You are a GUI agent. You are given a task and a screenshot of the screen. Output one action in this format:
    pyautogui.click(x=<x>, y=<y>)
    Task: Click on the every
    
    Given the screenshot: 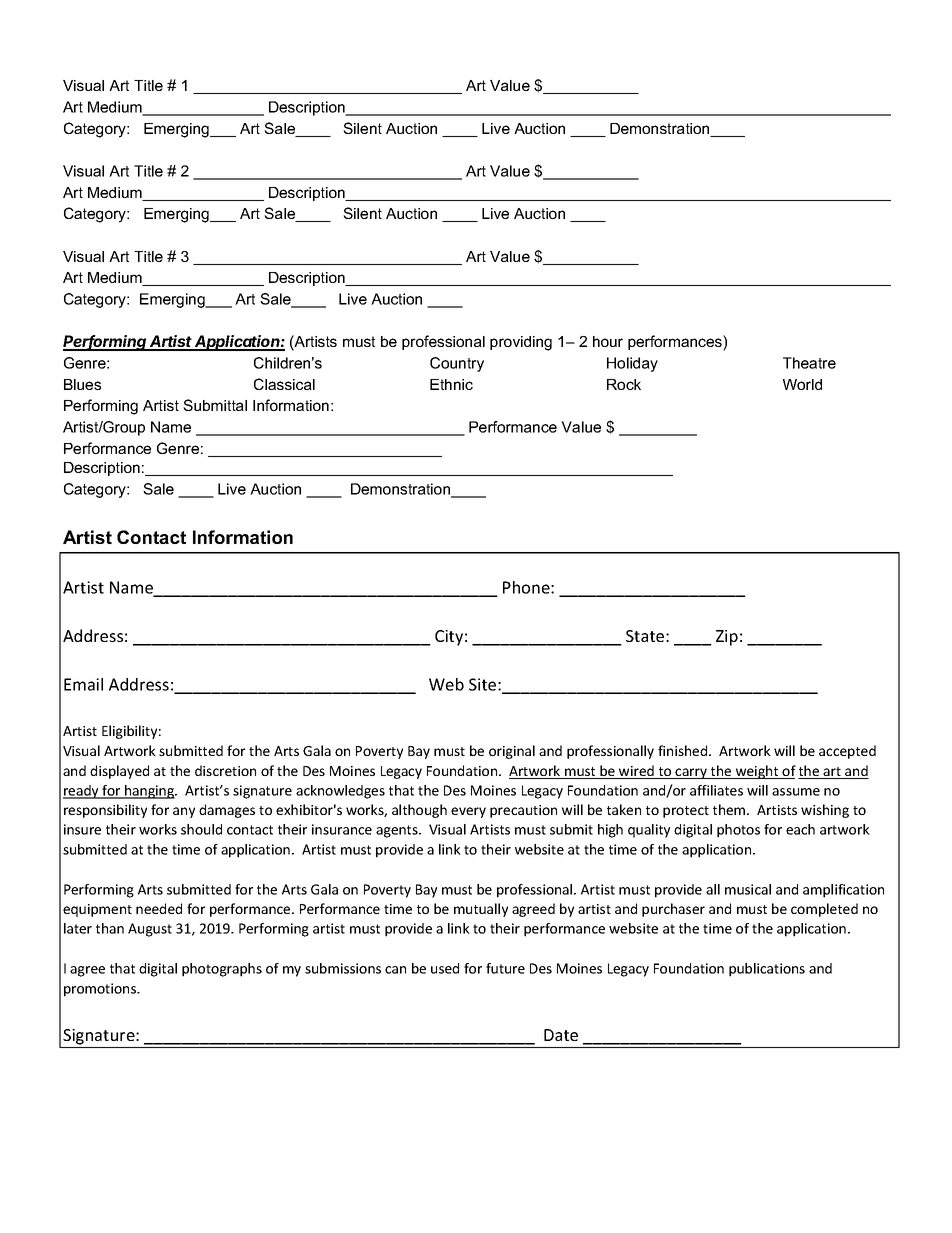 What is the action you would take?
    pyautogui.click(x=468, y=812)
